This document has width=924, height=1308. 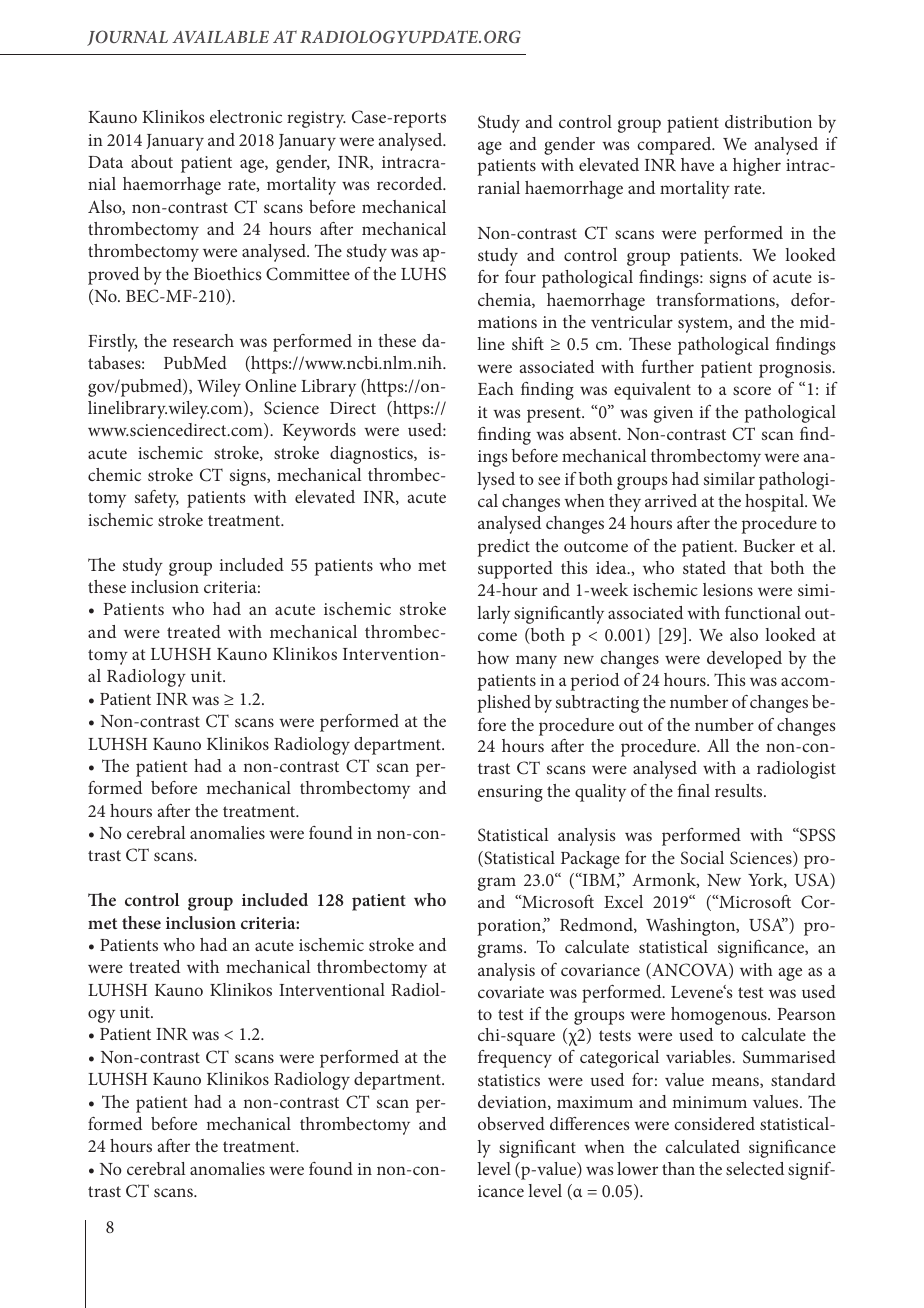 What do you see at coordinates (536, 662) in the document?
I see `many` at bounding box center [536, 662].
